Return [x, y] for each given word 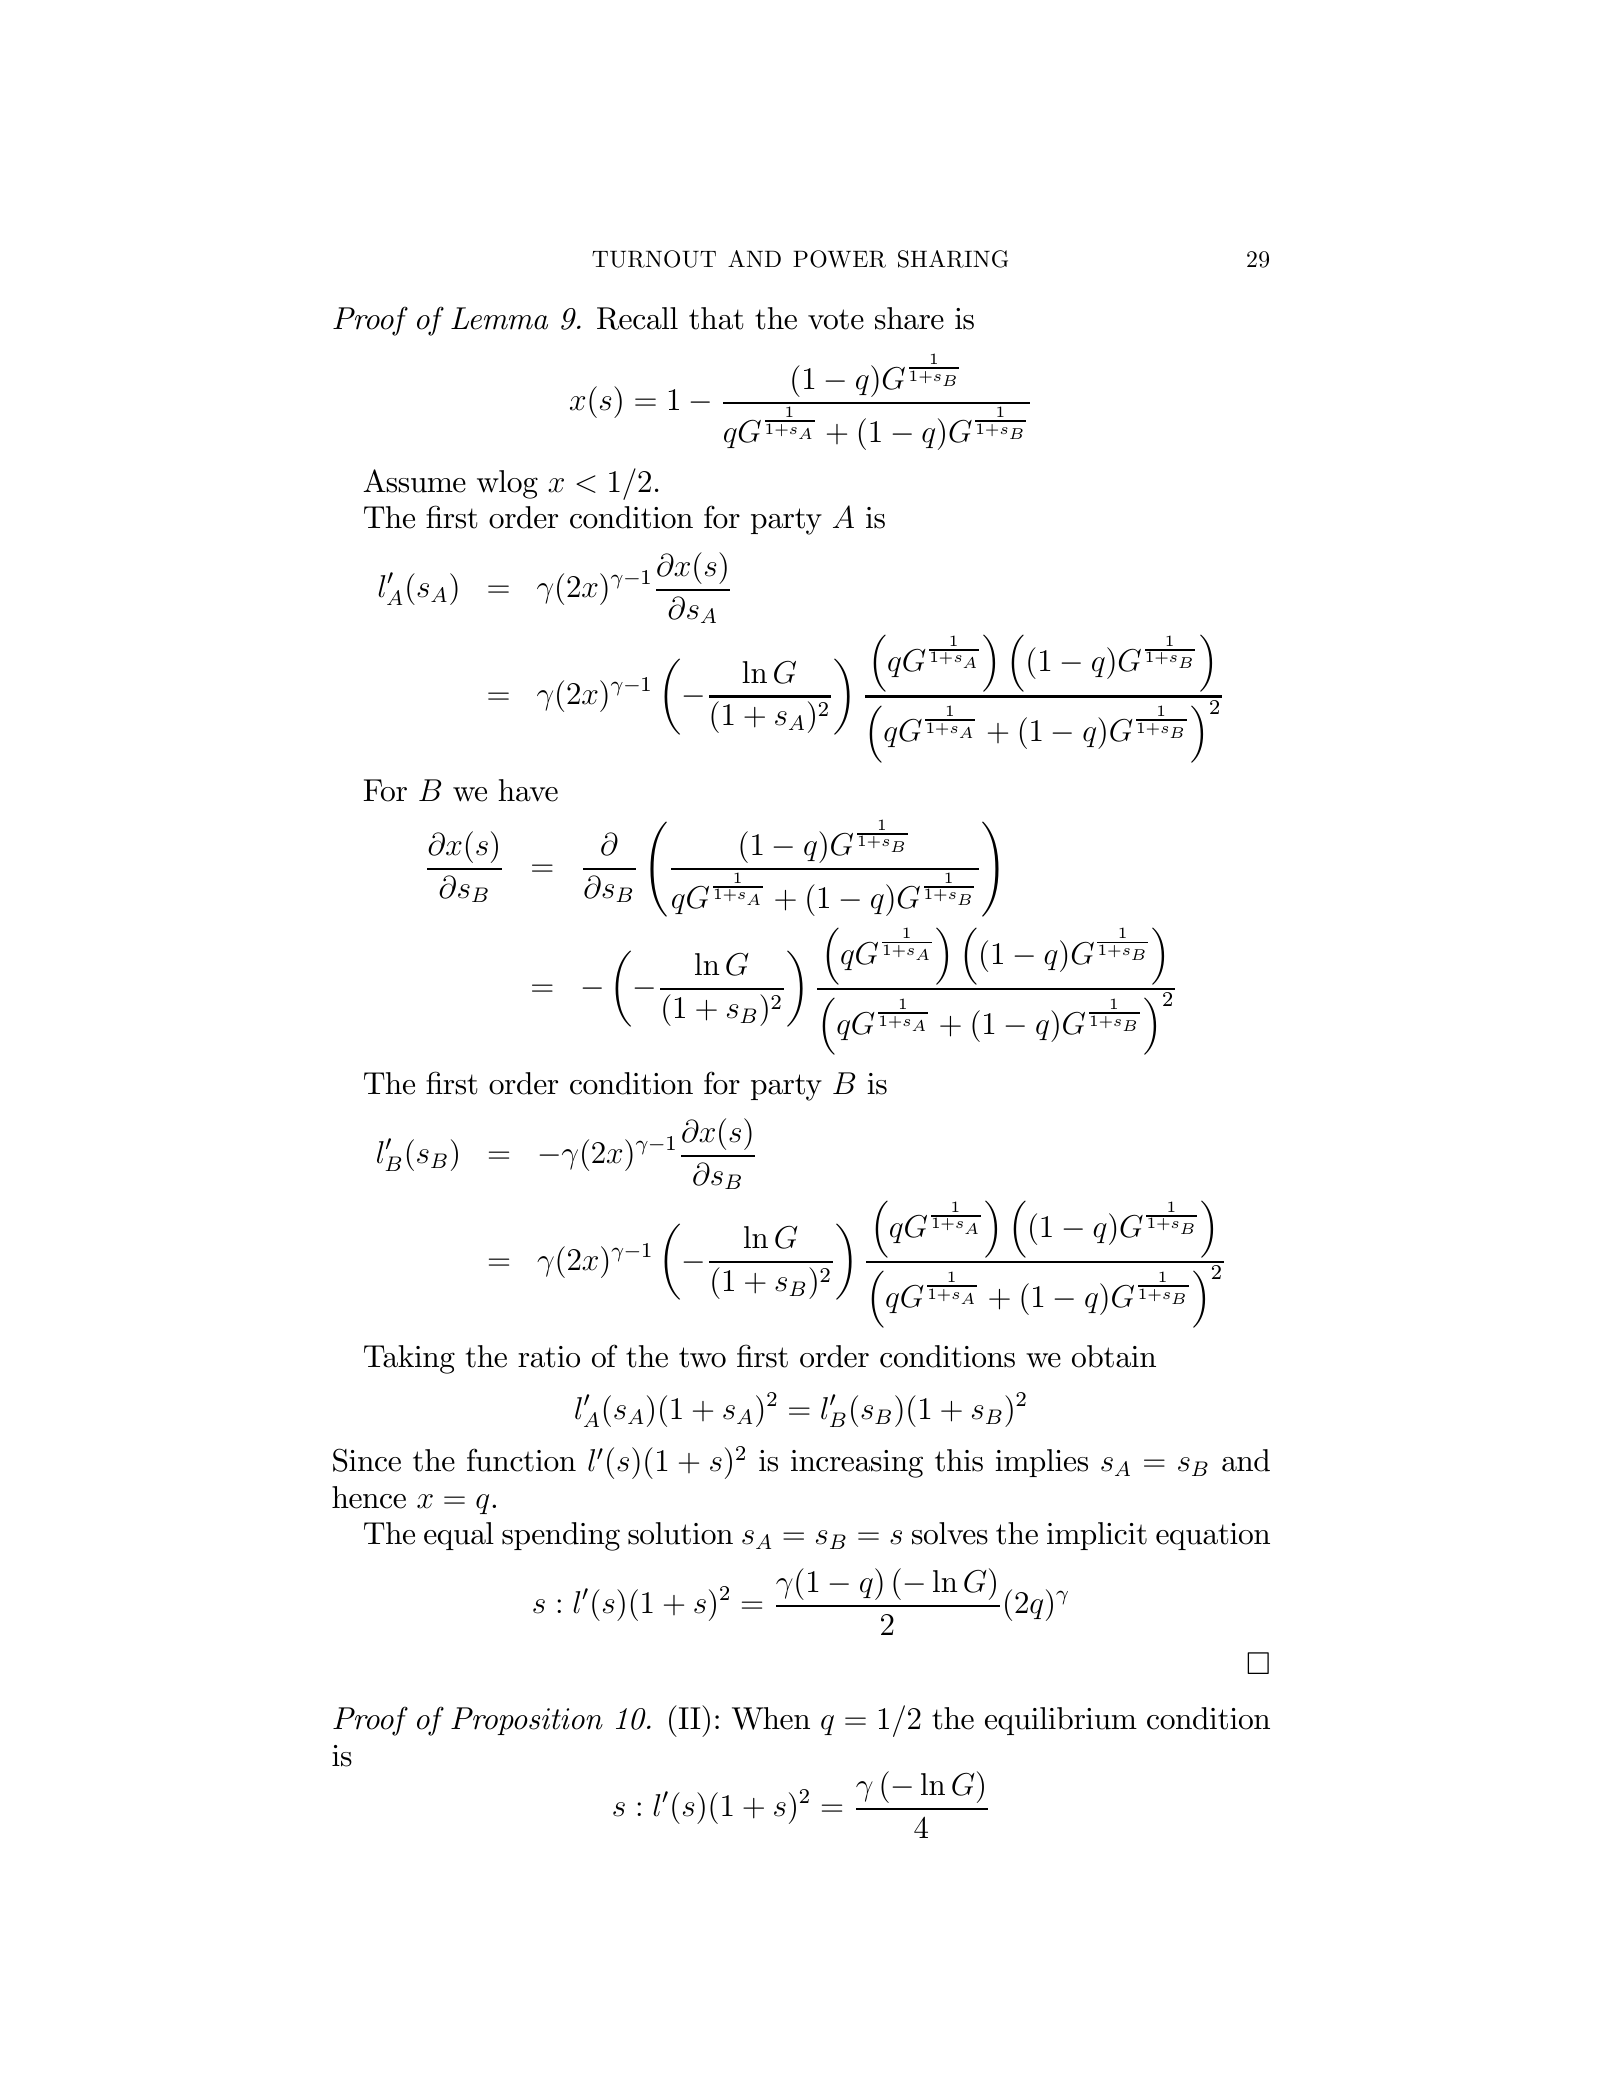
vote [836, 319]
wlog [507, 484]
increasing [857, 1464]
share [909, 318]
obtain [1114, 1356]
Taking [409, 1359]
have [528, 790]
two [702, 1357]
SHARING [953, 259]
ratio [549, 1357]
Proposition [527, 1721]
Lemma [499, 318]
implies [1041, 1463]
